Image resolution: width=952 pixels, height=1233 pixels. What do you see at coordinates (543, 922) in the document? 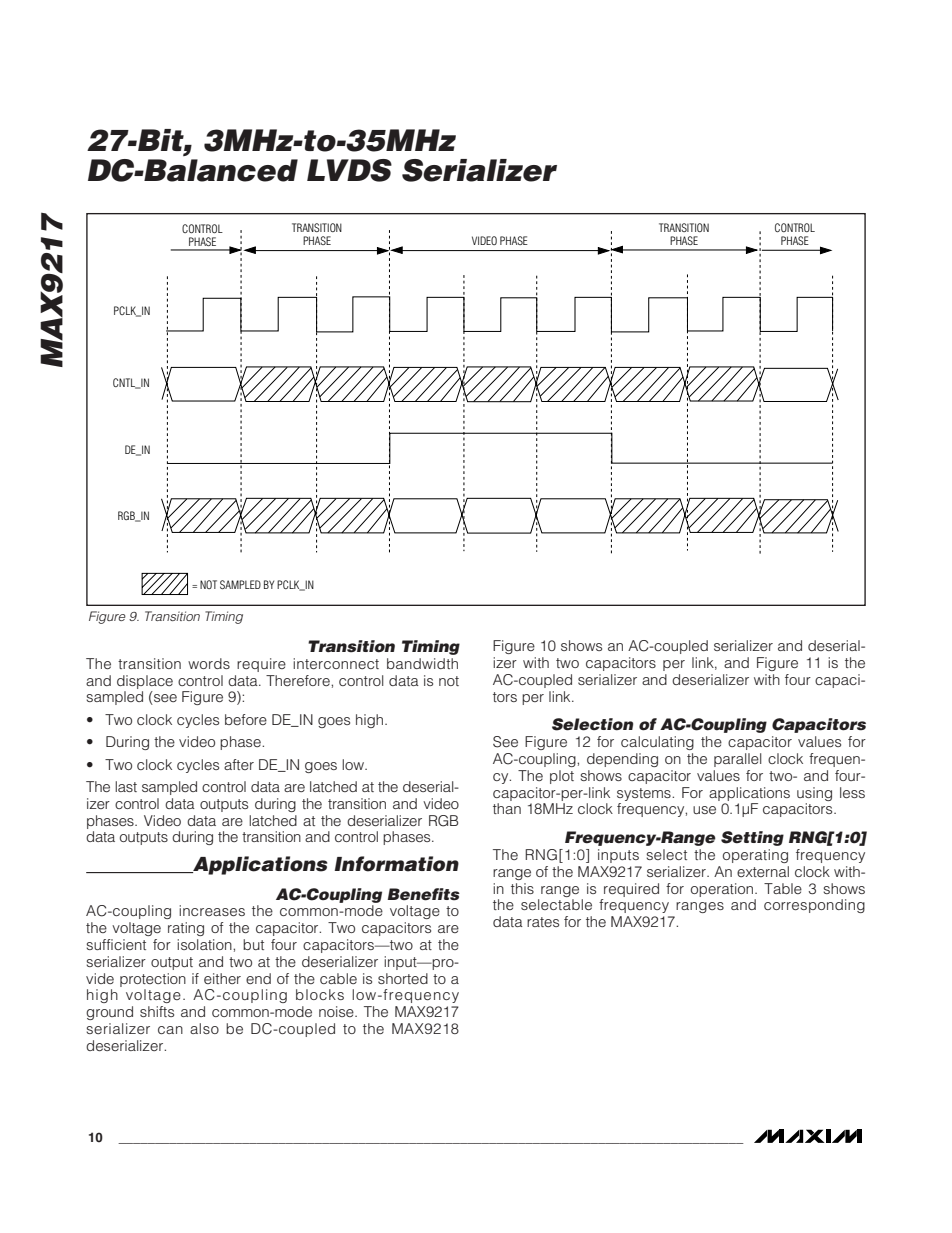
I see `rates` at bounding box center [543, 922].
